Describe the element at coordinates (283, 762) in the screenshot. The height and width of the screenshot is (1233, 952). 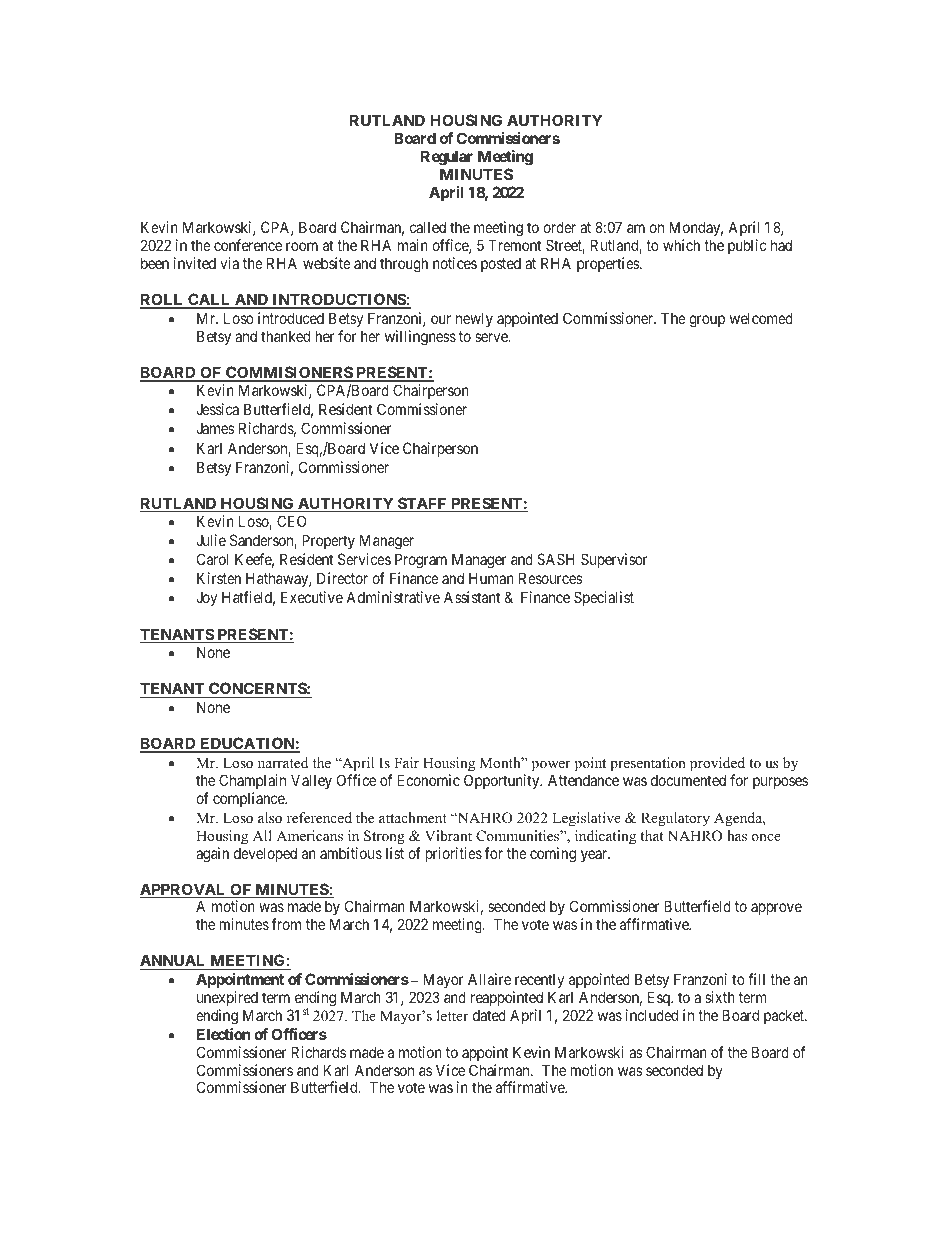
I see `narrated` at that location.
